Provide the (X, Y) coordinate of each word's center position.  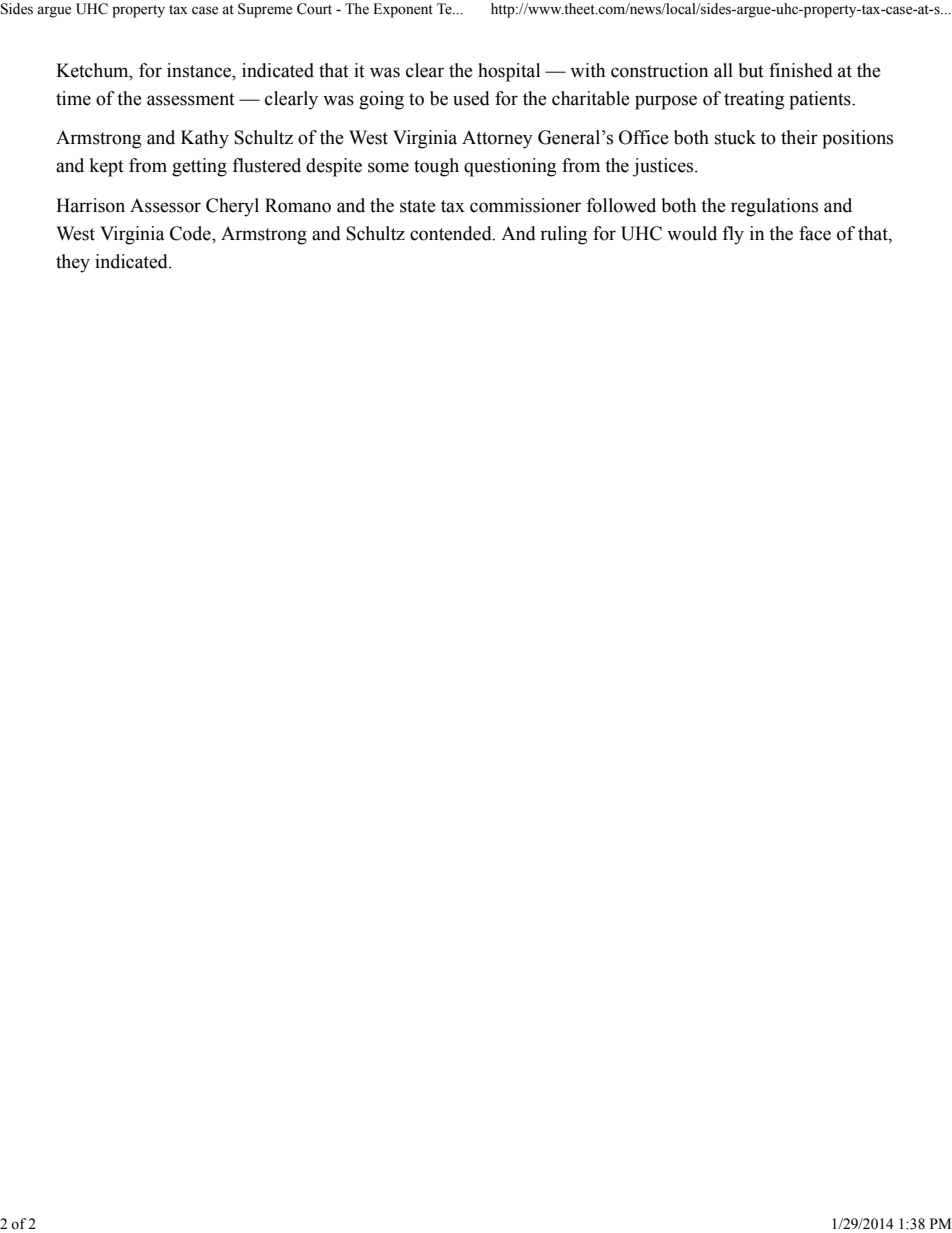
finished (801, 70)
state (418, 206)
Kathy (205, 139)
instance (200, 70)
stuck (735, 137)
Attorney (497, 139)
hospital (509, 72)
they (73, 263)
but (751, 70)
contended (452, 233)
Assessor (165, 205)
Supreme (265, 10)
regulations (774, 207)
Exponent (403, 10)
